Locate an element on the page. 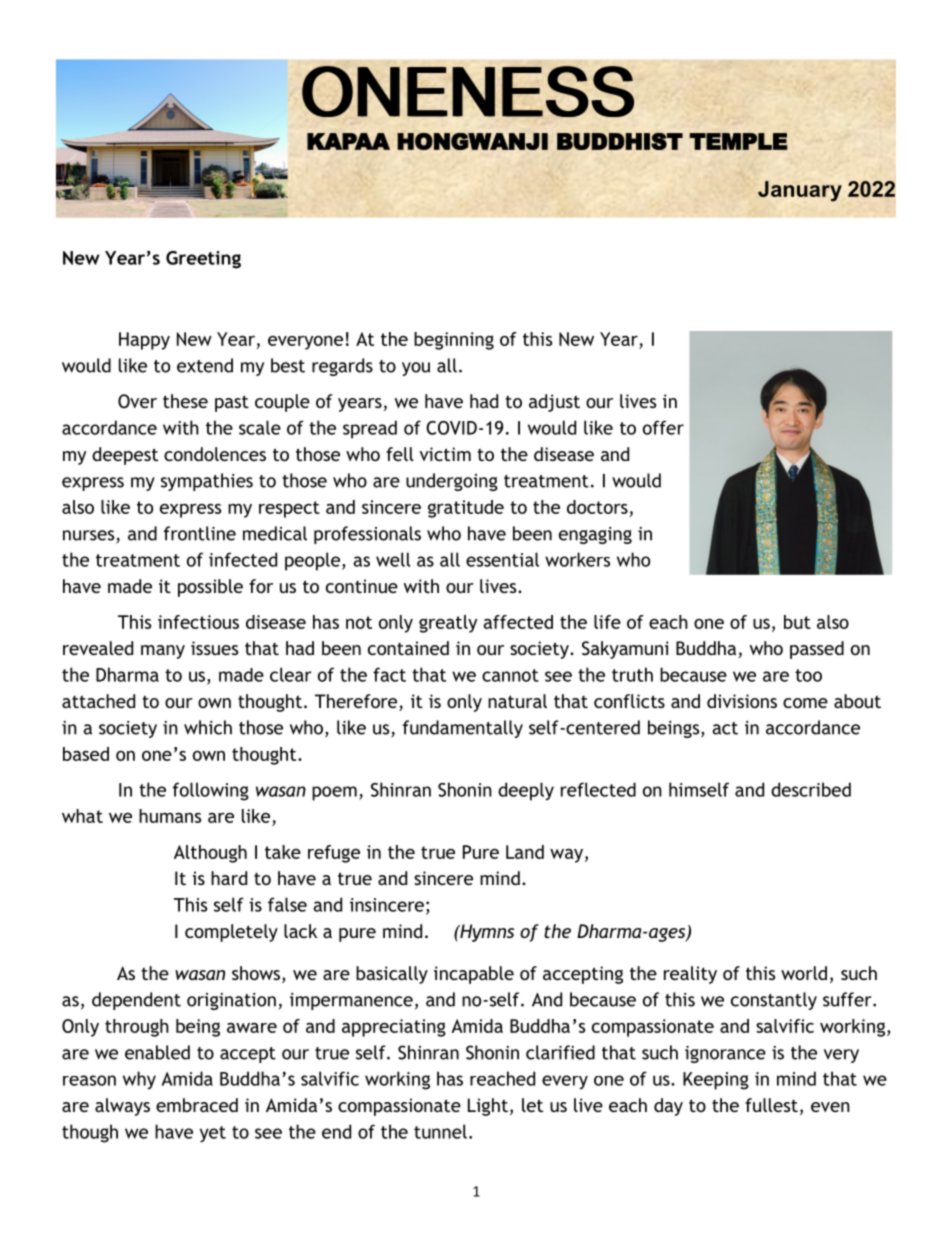 Image resolution: width=952 pixels, height=1233 pixels. Light is located at coordinates (488, 1107).
